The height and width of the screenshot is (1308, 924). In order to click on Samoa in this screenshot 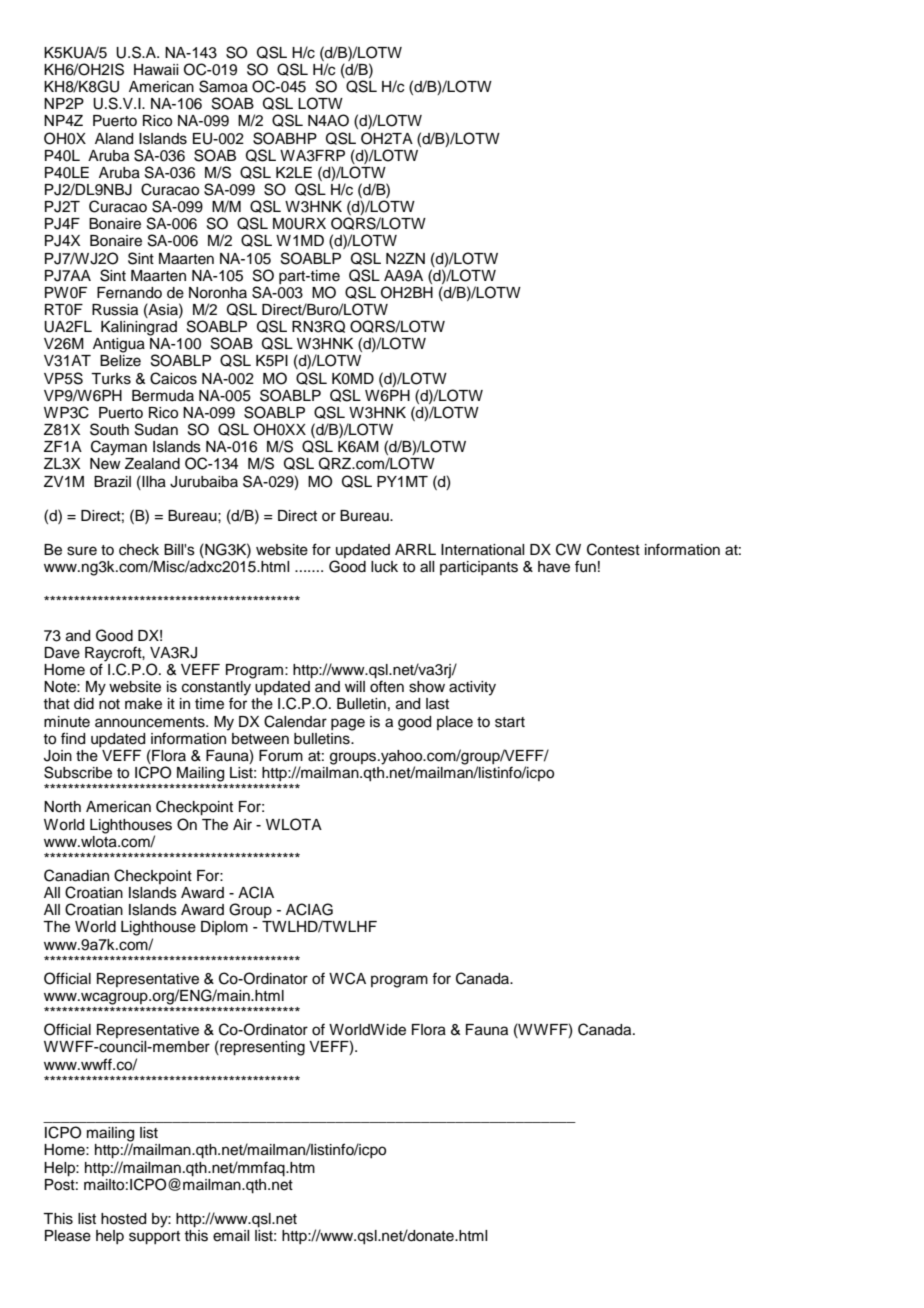, I will do `click(223, 86)`.
